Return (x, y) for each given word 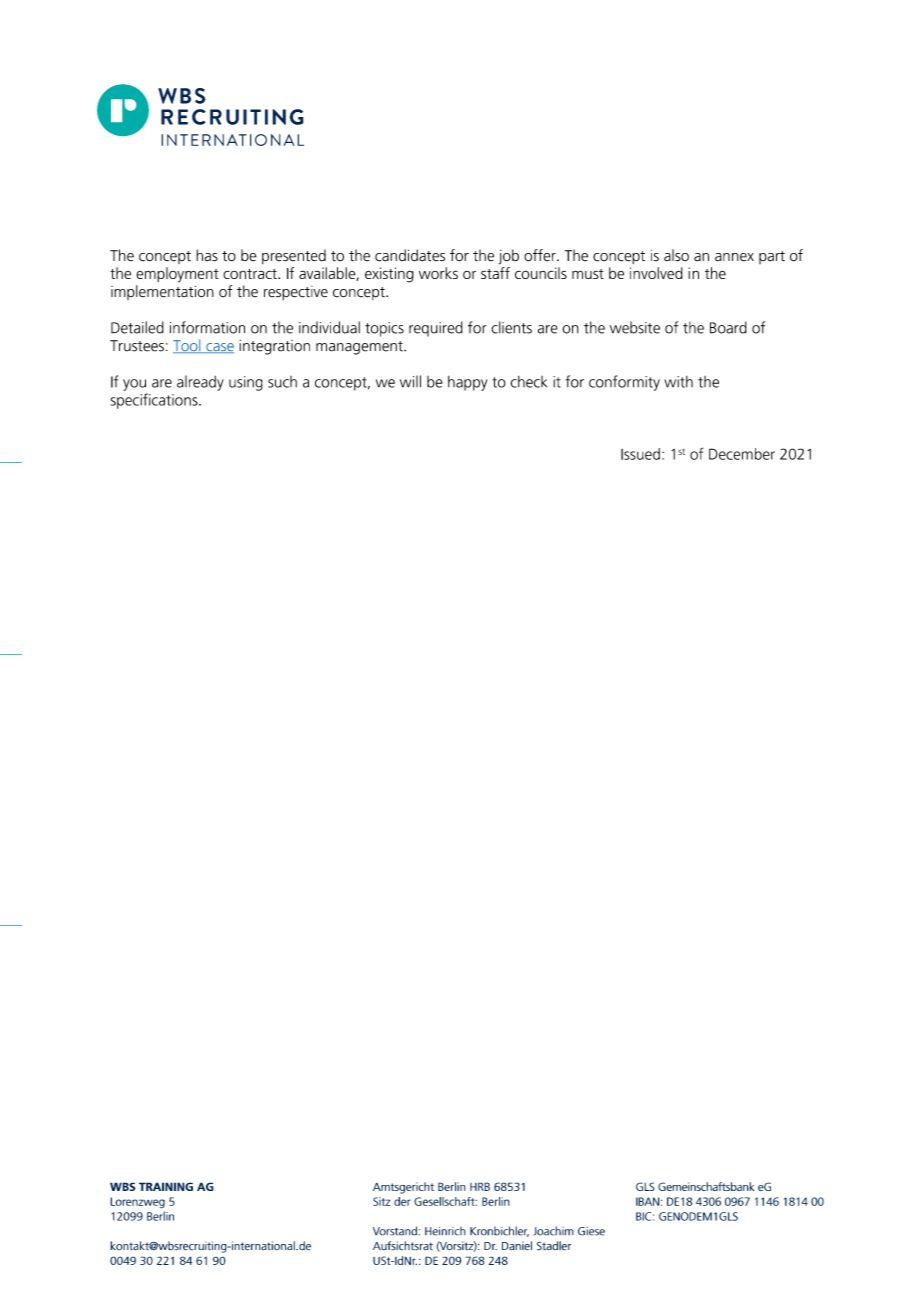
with (678, 382)
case (219, 348)
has (207, 255)
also (676, 255)
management (360, 348)
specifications (155, 401)
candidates (410, 255)
